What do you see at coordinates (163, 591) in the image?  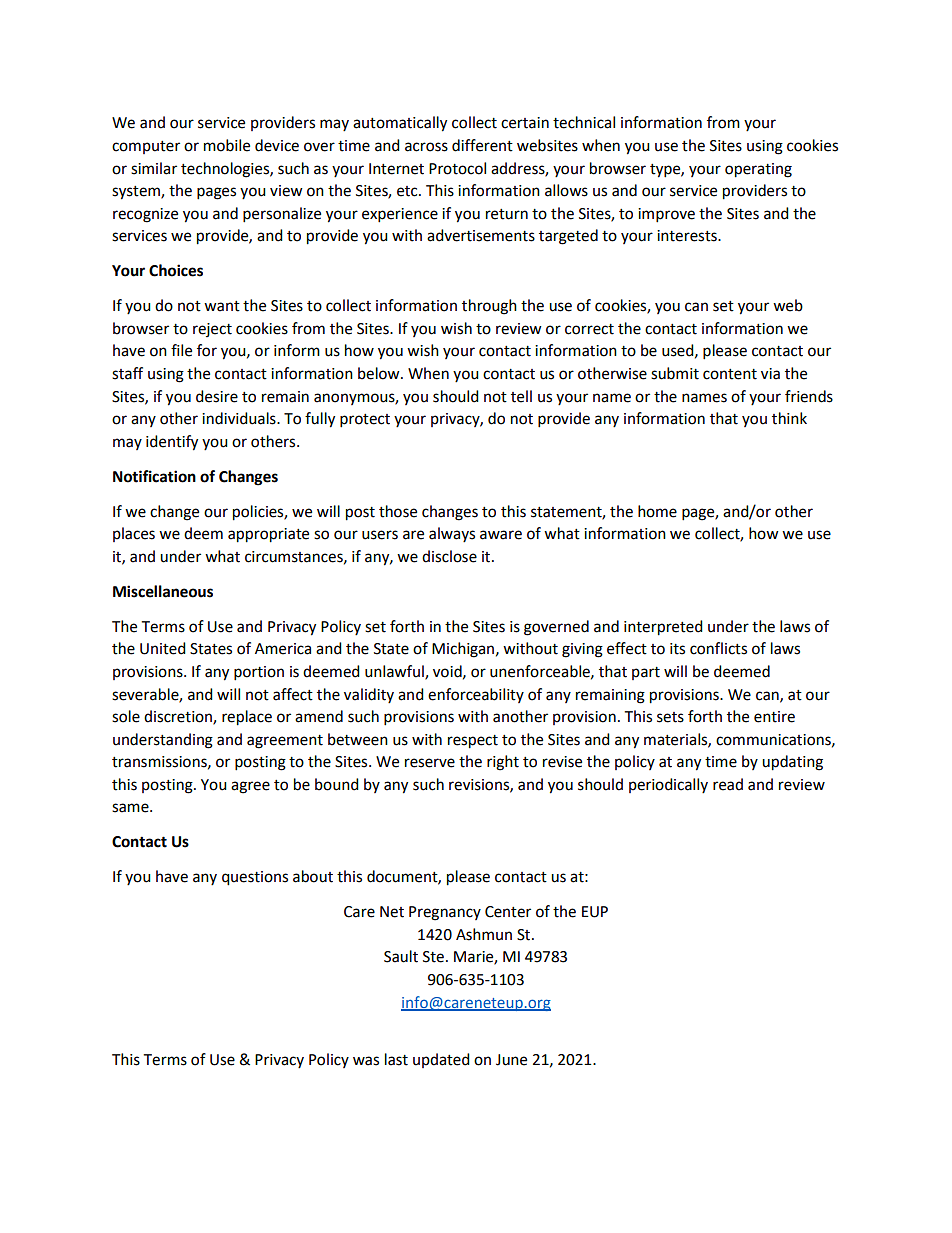 I see `Miscellaneous` at bounding box center [163, 591].
